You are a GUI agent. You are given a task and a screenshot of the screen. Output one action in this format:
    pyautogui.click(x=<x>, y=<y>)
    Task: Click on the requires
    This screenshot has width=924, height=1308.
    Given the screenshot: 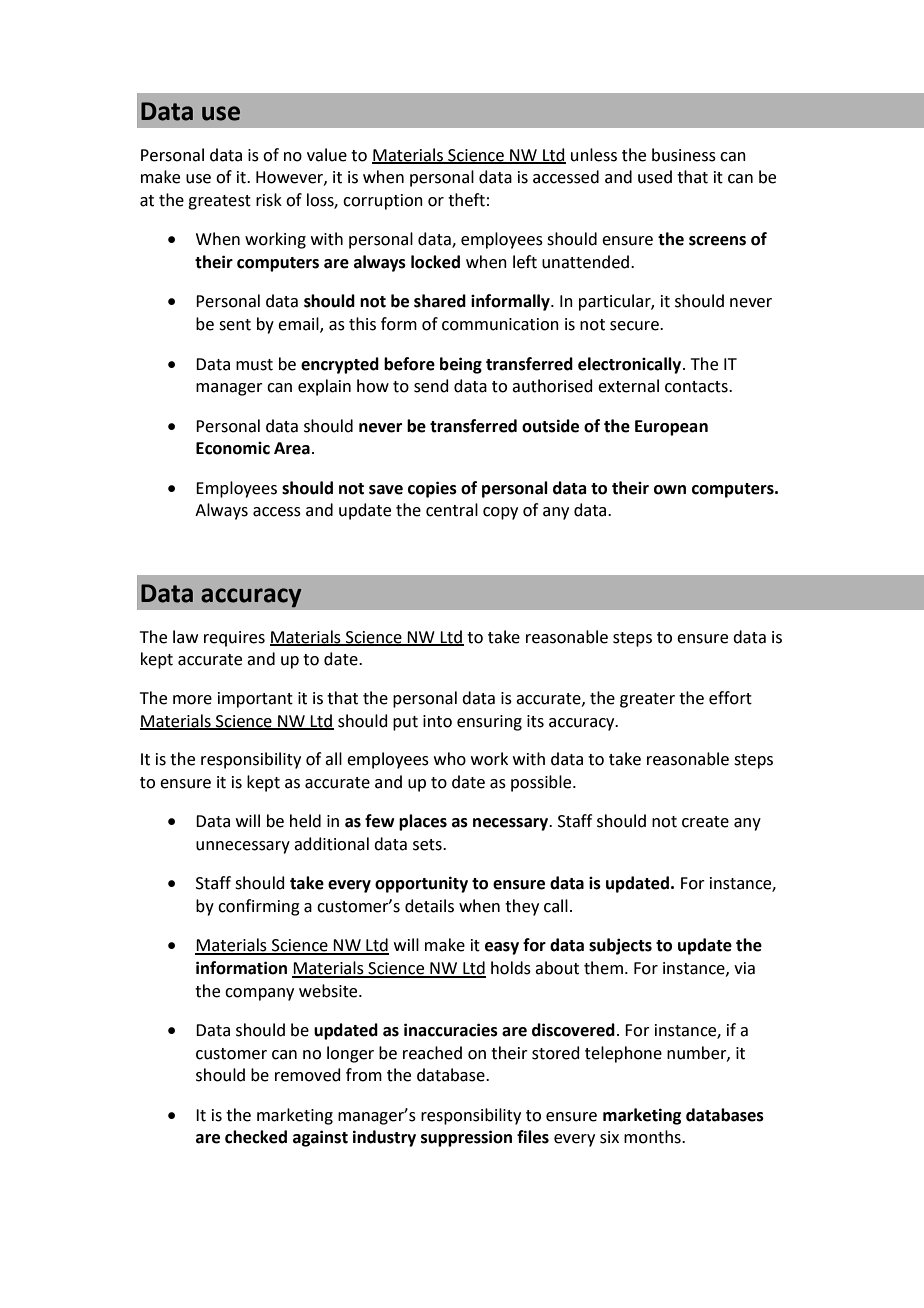 What is the action you would take?
    pyautogui.click(x=234, y=639)
